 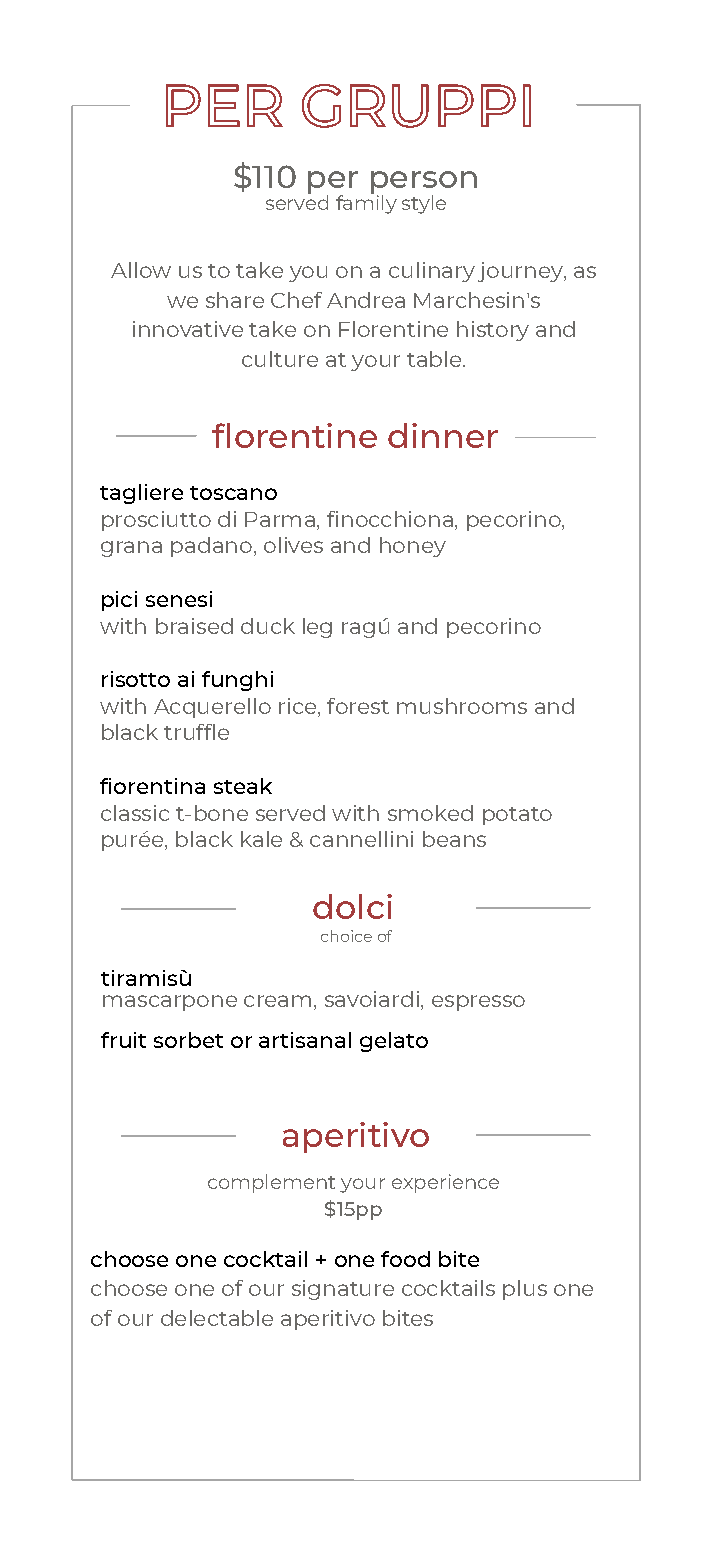 What do you see at coordinates (271, 1183) in the screenshot?
I see `complement` at bounding box center [271, 1183].
